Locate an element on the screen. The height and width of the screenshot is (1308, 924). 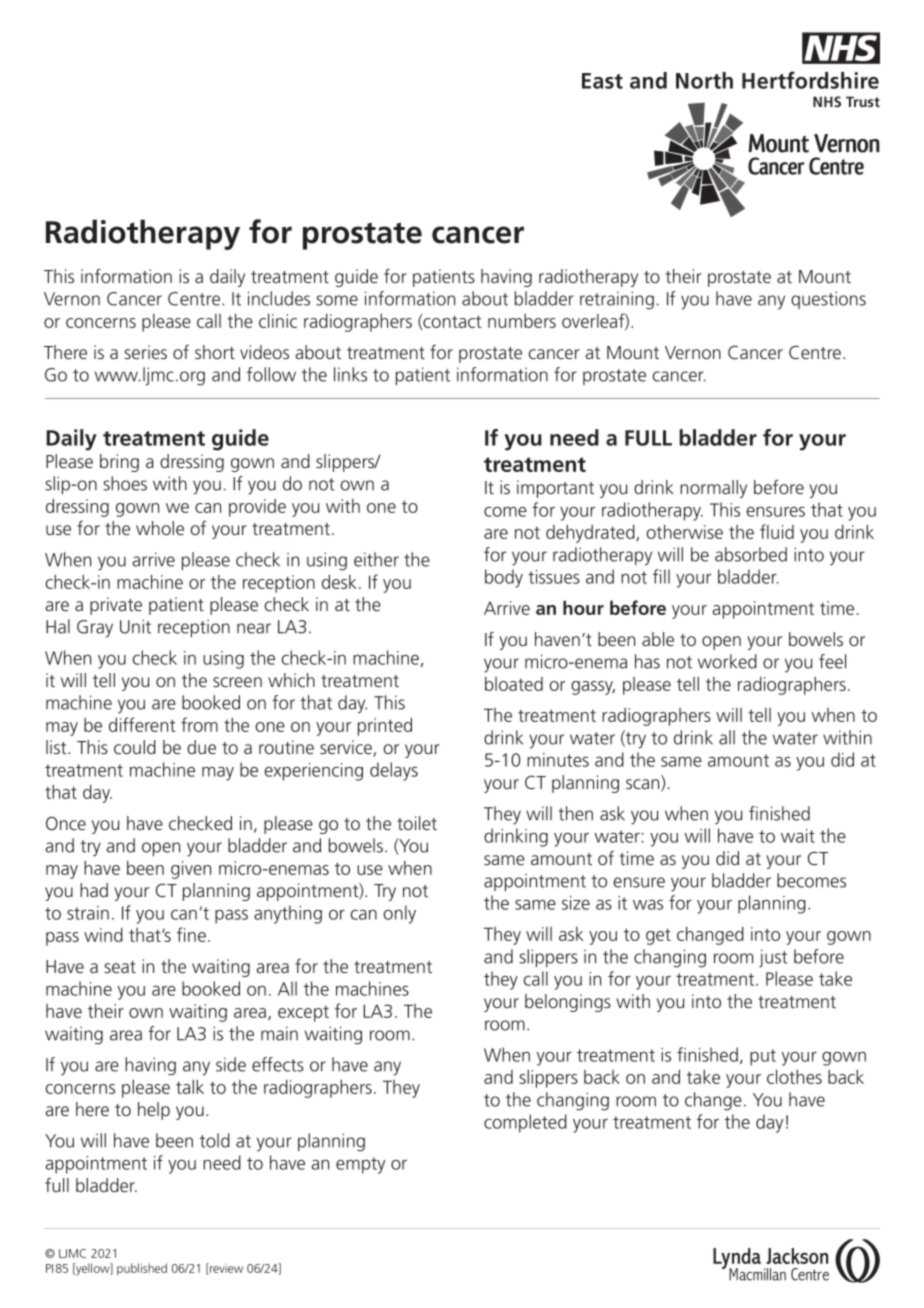
shoes is located at coordinates (125, 483).
